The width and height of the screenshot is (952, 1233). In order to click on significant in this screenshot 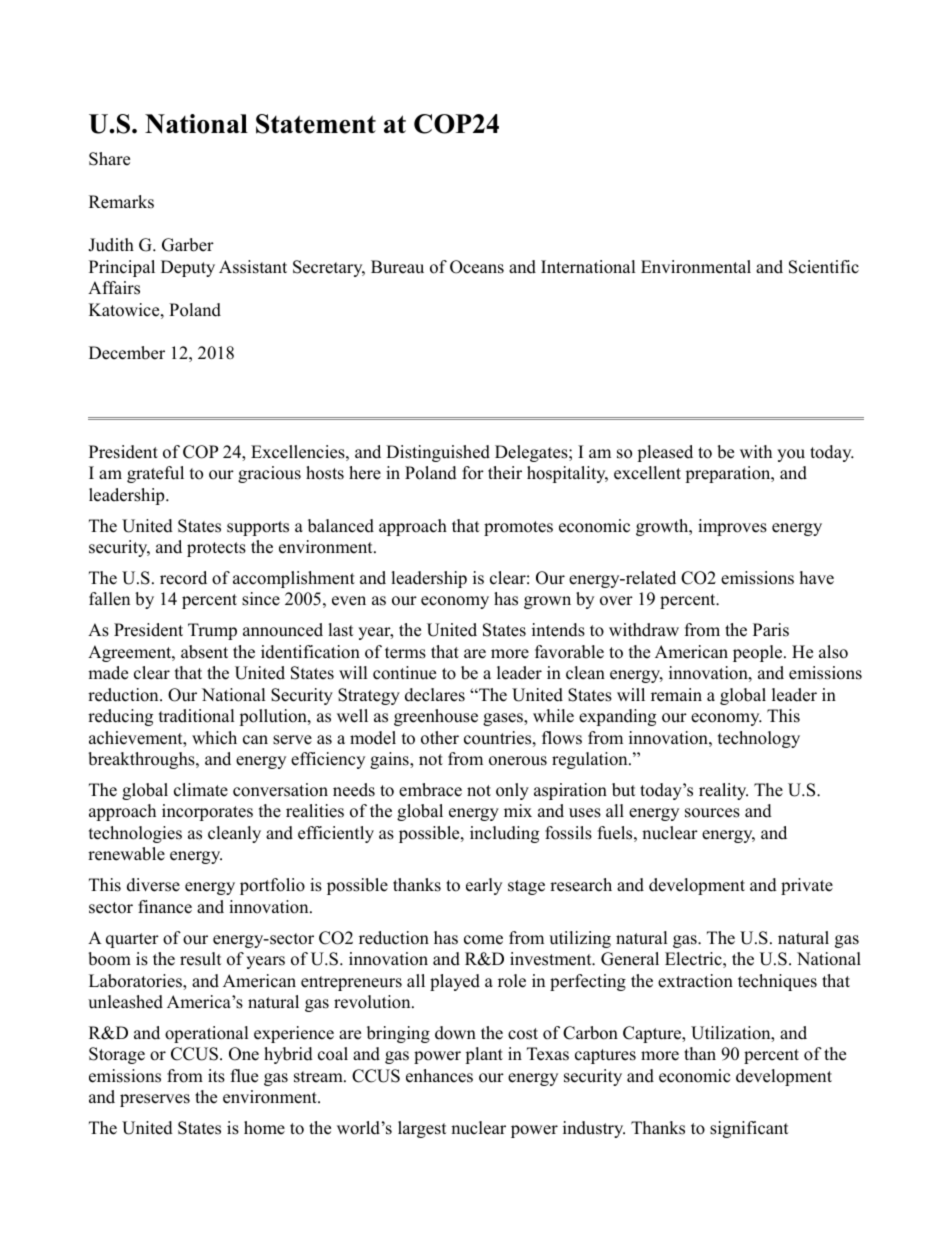, I will do `click(749, 1129)`.
